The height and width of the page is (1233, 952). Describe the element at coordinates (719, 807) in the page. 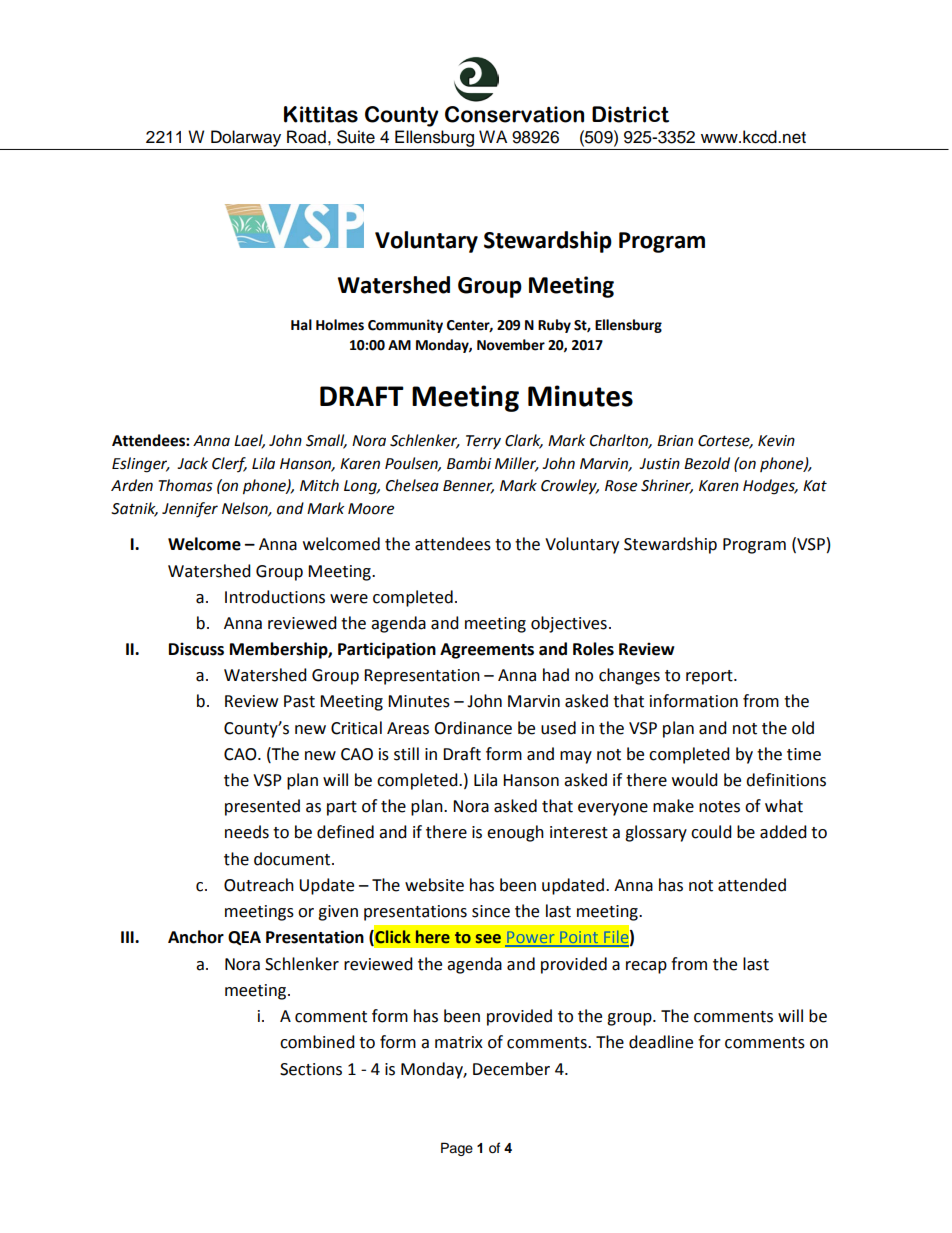

I see `notes` at that location.
